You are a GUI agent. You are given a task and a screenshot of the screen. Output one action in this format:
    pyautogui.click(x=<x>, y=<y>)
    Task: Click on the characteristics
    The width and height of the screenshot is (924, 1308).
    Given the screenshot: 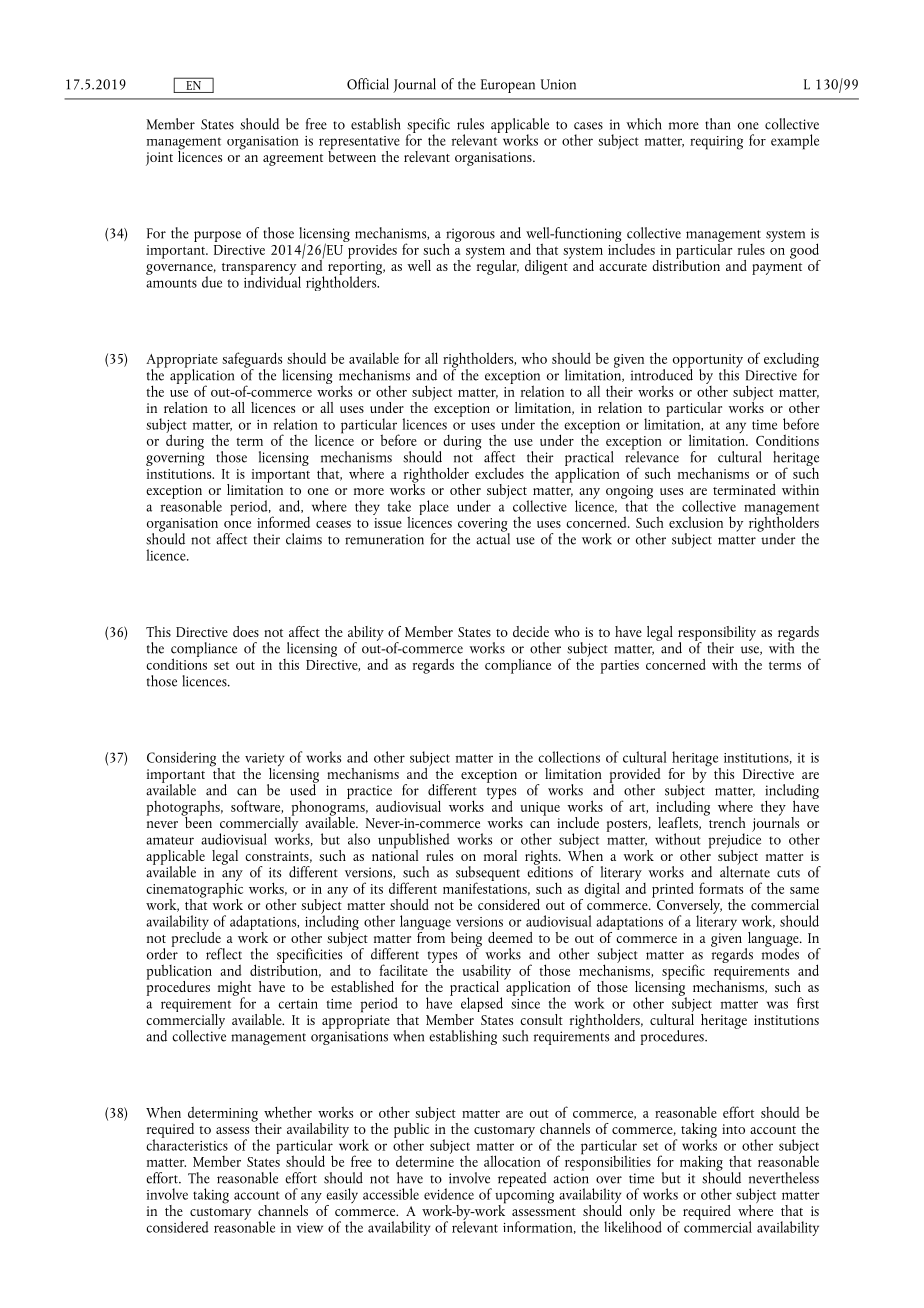 What is the action you would take?
    pyautogui.click(x=187, y=1143)
